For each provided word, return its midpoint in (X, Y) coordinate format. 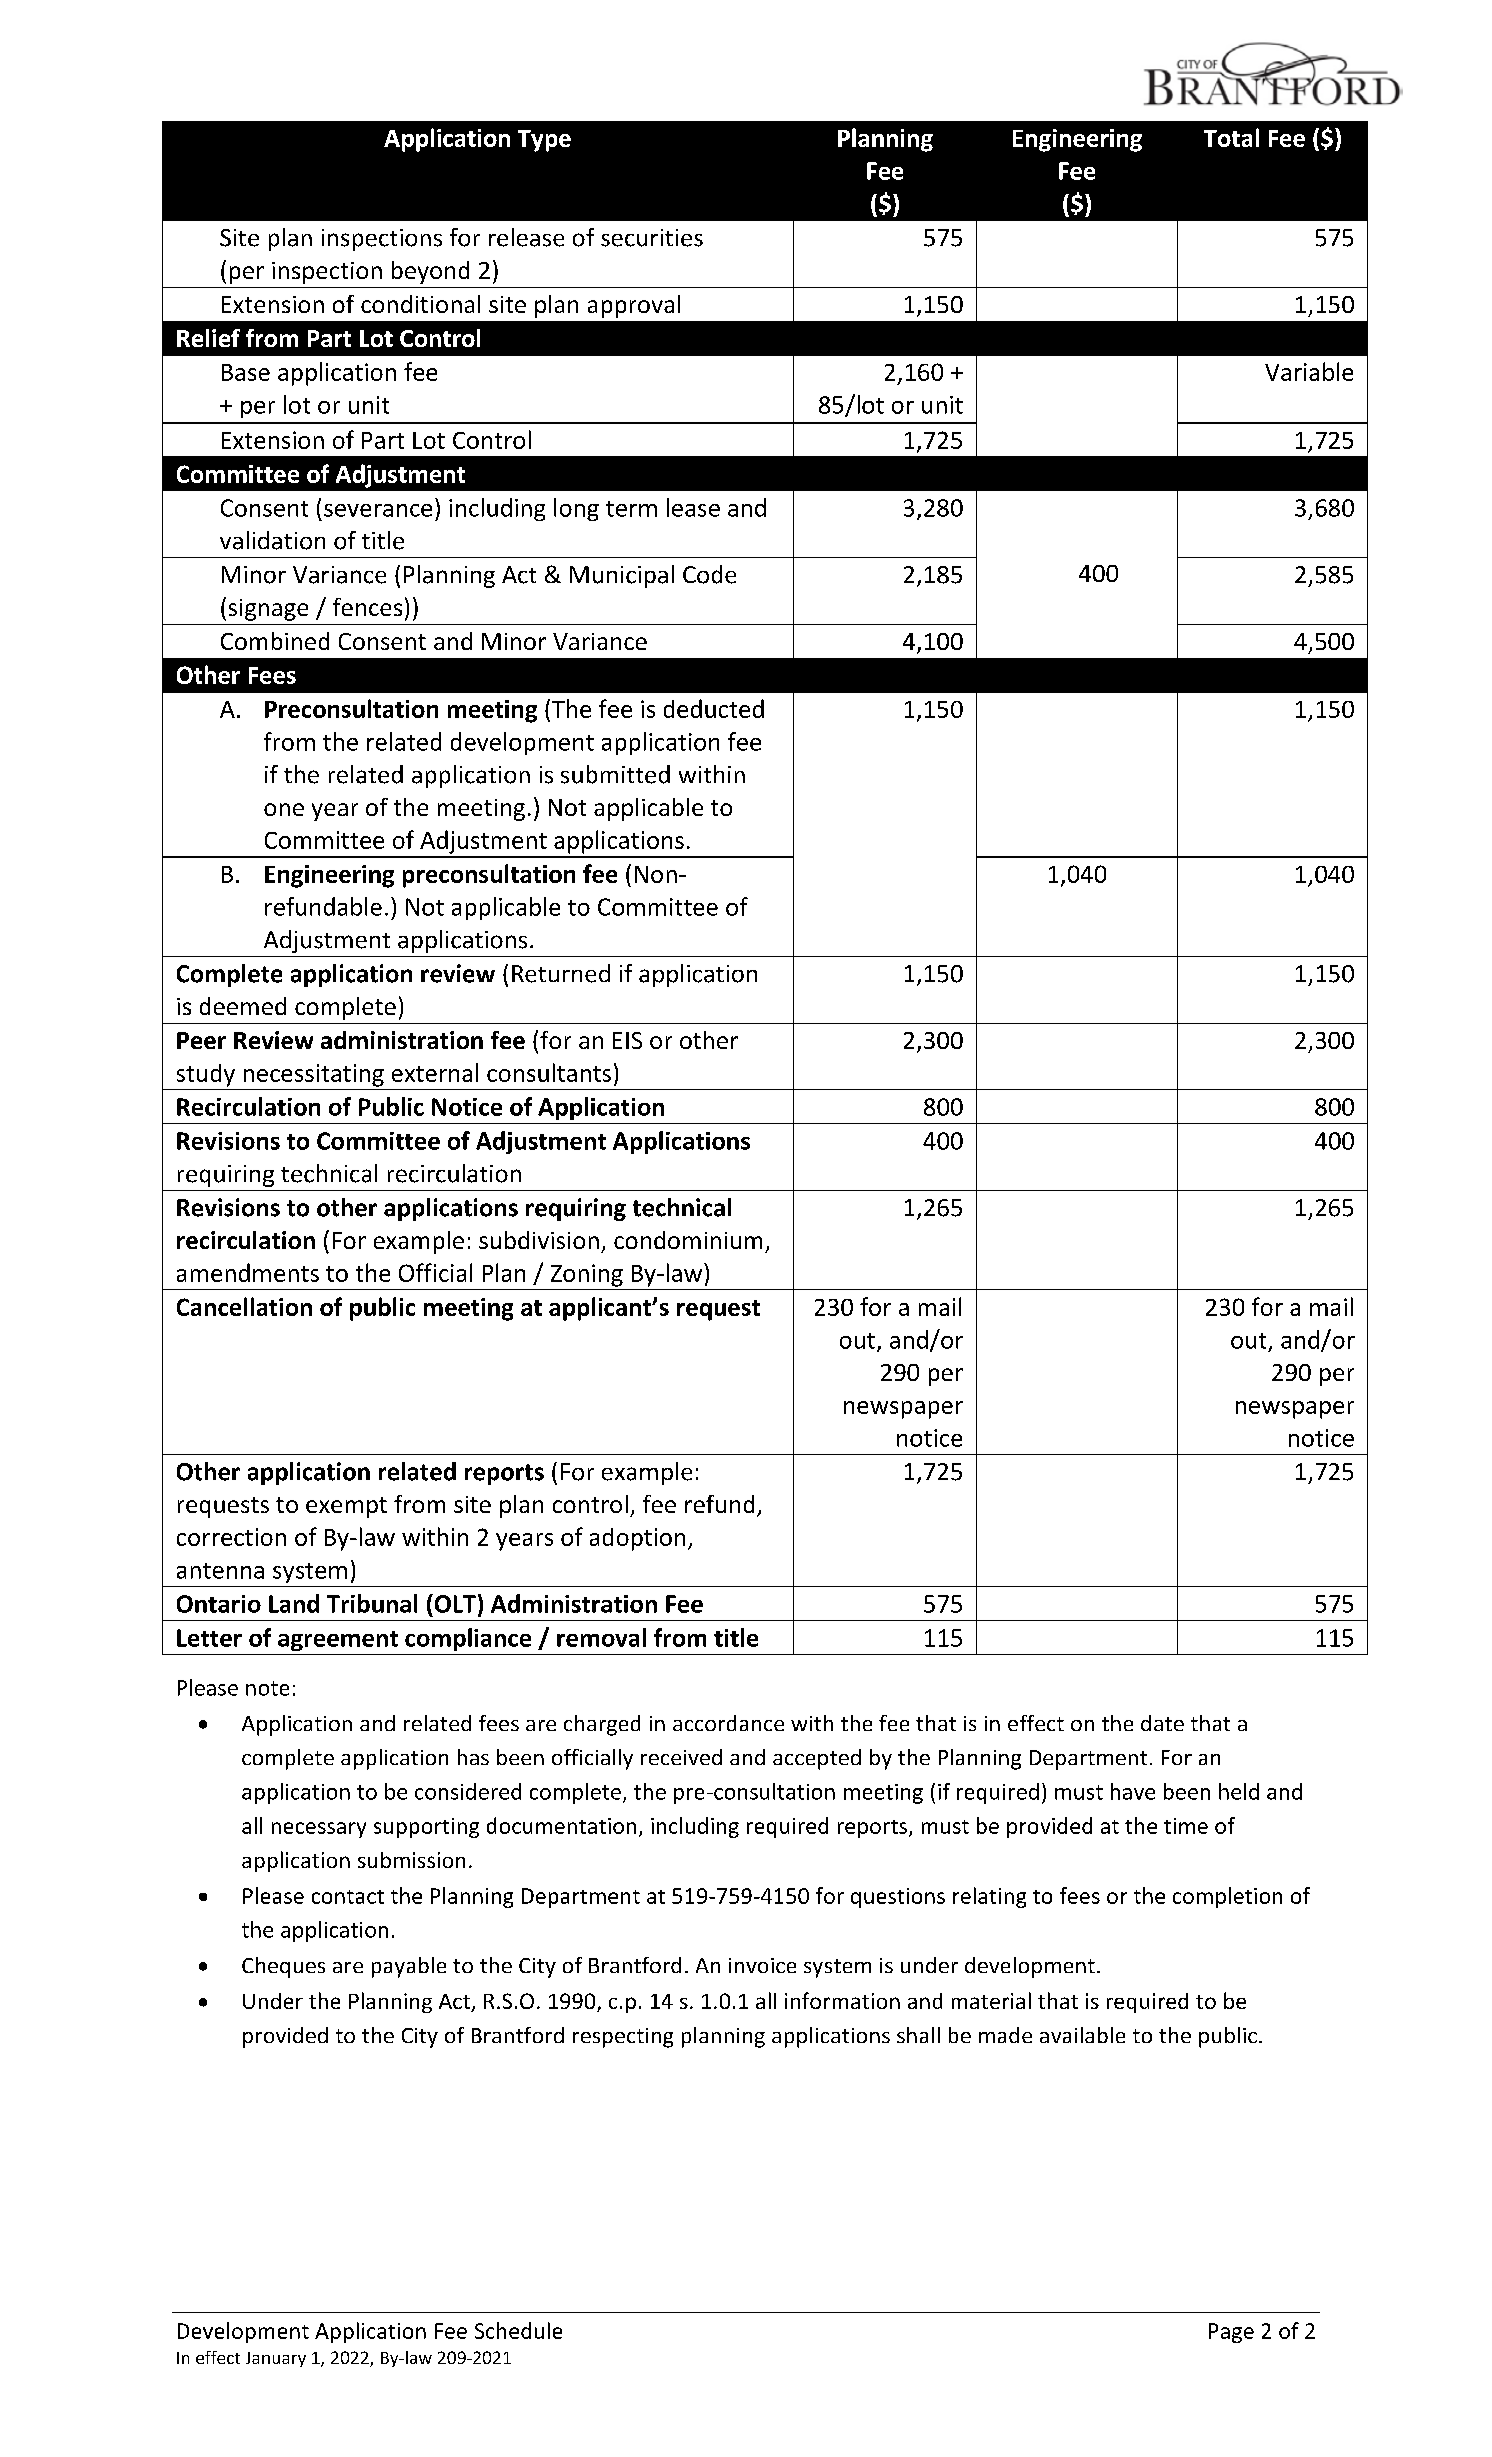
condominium (688, 1240)
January (276, 2359)
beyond (430, 272)
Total (1231, 137)
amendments (248, 1272)
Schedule (518, 2330)
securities (652, 238)
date (1162, 1723)
